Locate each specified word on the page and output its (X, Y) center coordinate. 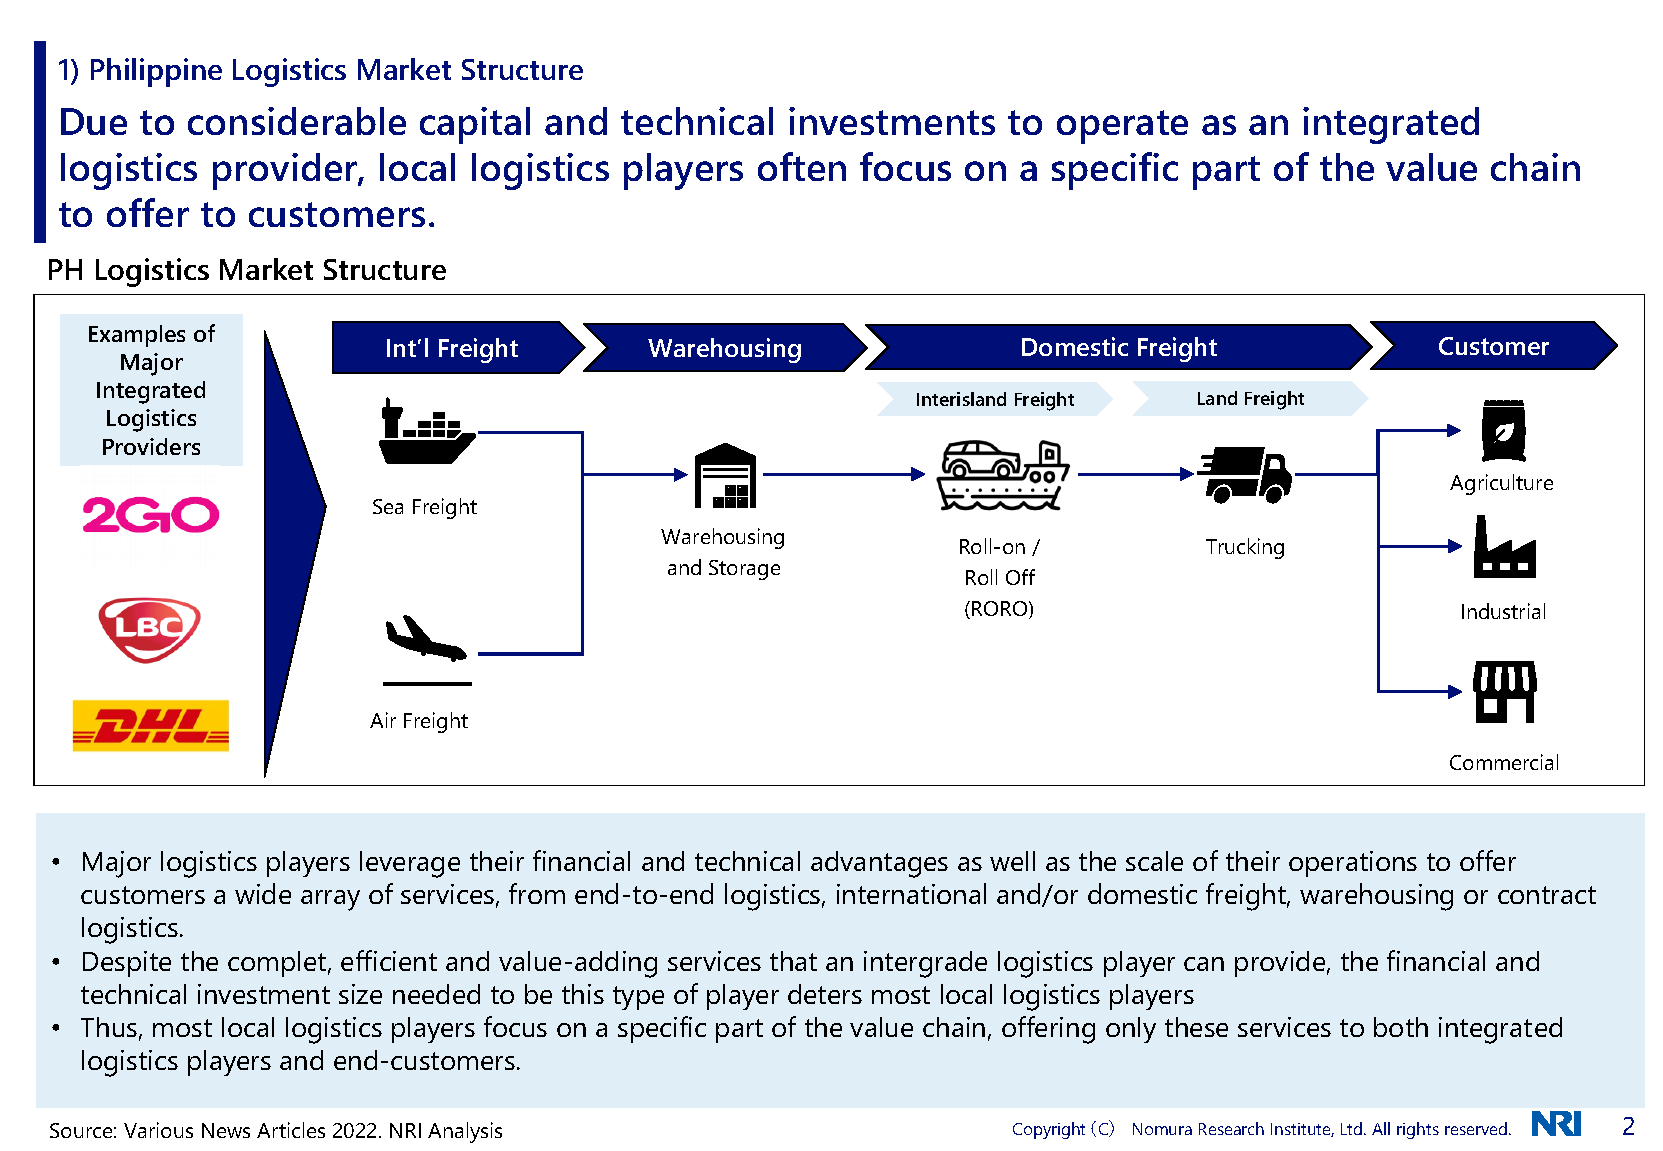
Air (383, 720)
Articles (291, 1130)
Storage (744, 570)
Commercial (1504, 762)
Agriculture (1501, 484)
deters (825, 994)
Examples (137, 336)
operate (1122, 127)
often (802, 166)
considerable (297, 121)
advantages (879, 864)
